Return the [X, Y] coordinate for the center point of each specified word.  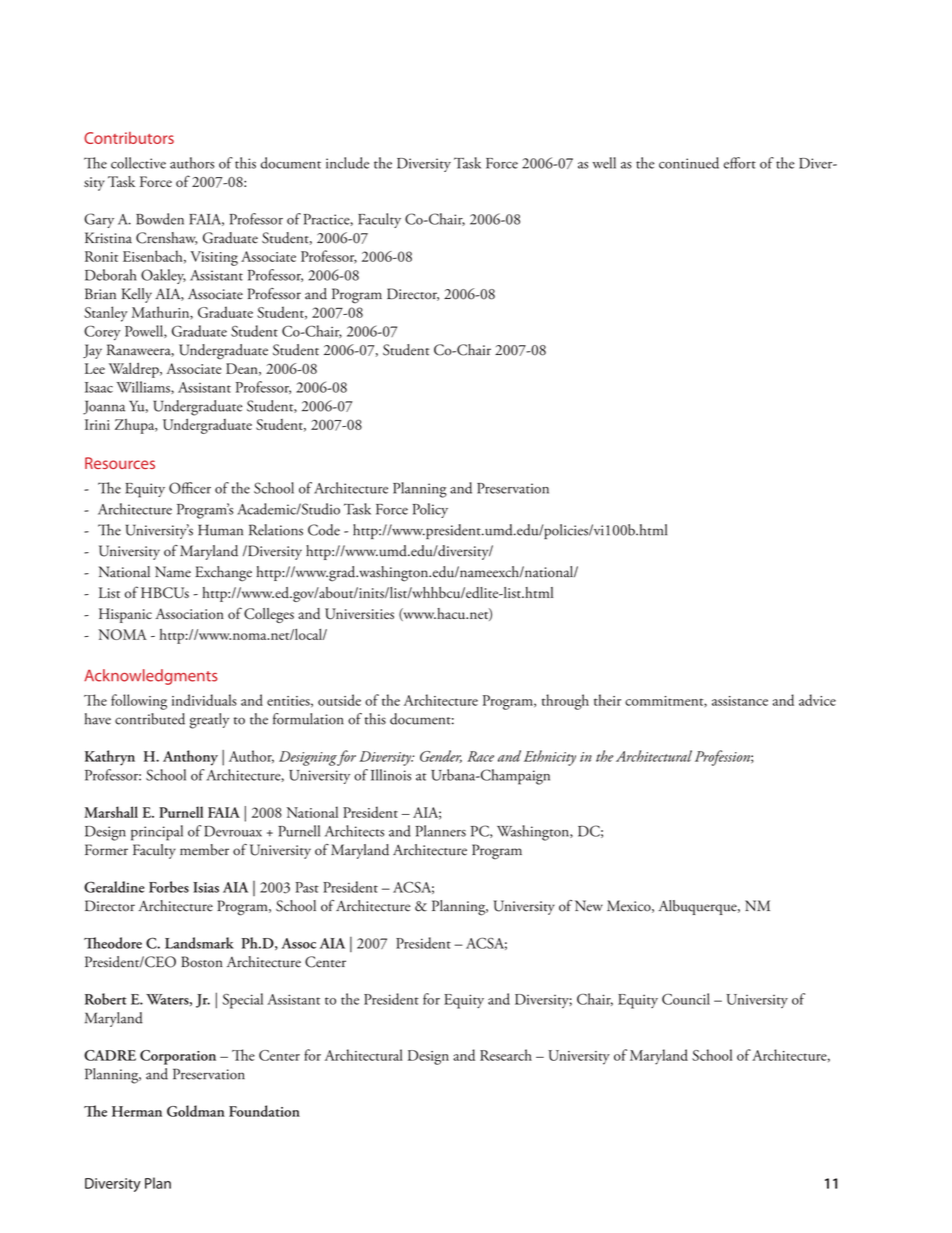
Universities [359, 614]
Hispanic [125, 615]
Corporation [178, 1057]
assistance [740, 701]
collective [138, 163]
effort [739, 163]
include [347, 163]
